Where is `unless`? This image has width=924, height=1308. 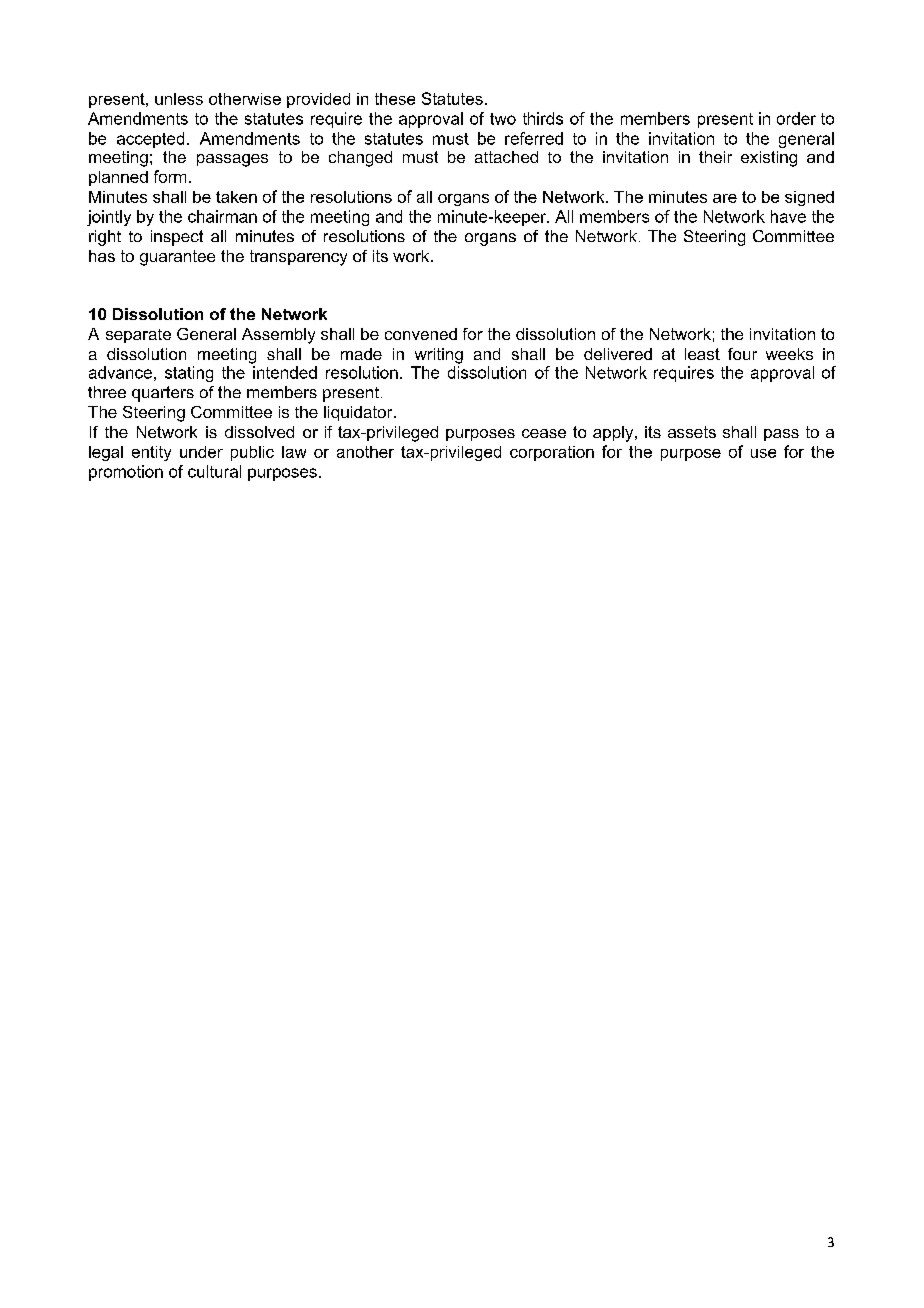 unless is located at coordinates (179, 99).
